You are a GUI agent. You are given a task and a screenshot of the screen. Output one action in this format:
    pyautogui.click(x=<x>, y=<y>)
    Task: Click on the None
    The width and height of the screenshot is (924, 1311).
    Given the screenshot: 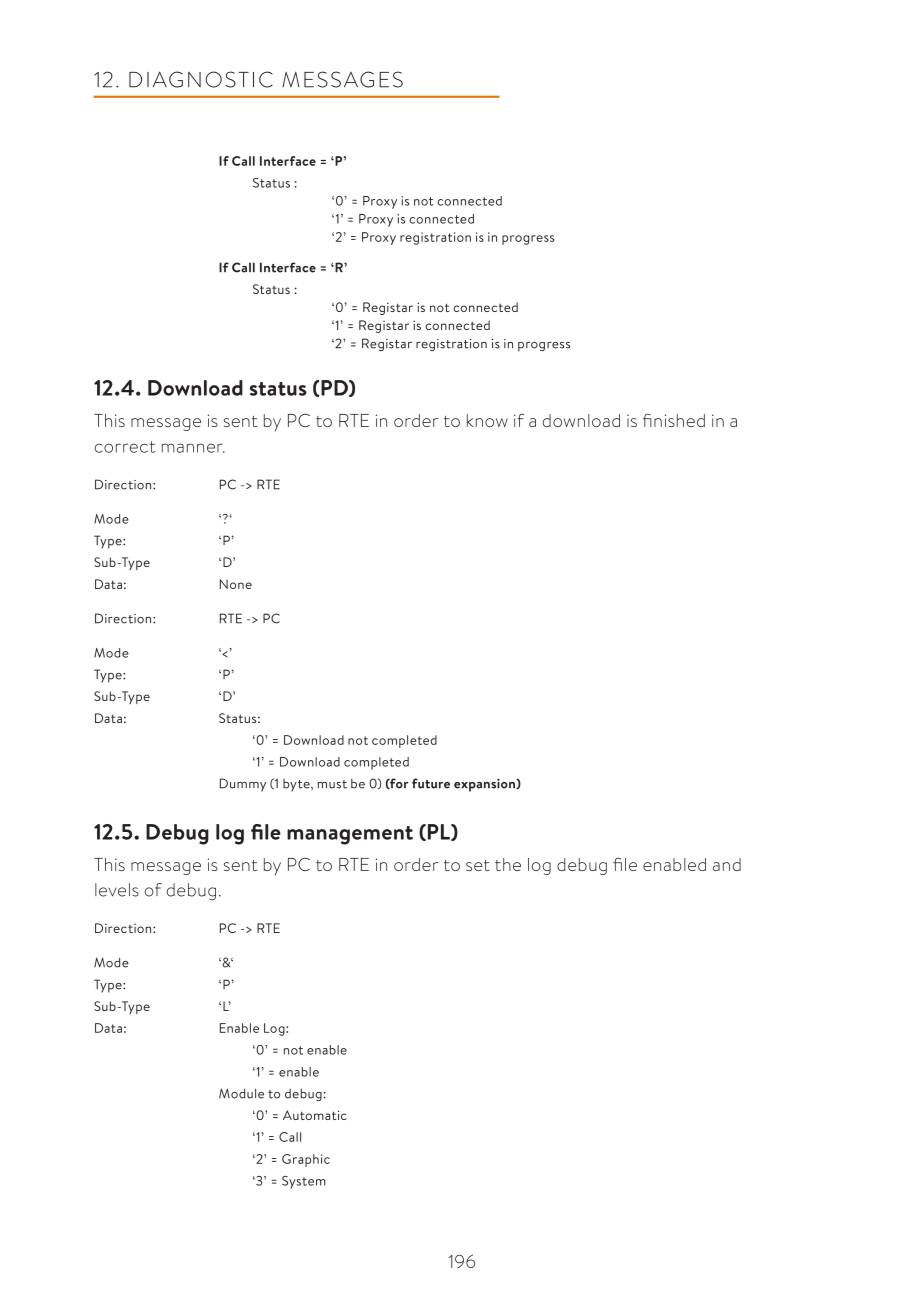 What is the action you would take?
    pyautogui.click(x=236, y=584)
